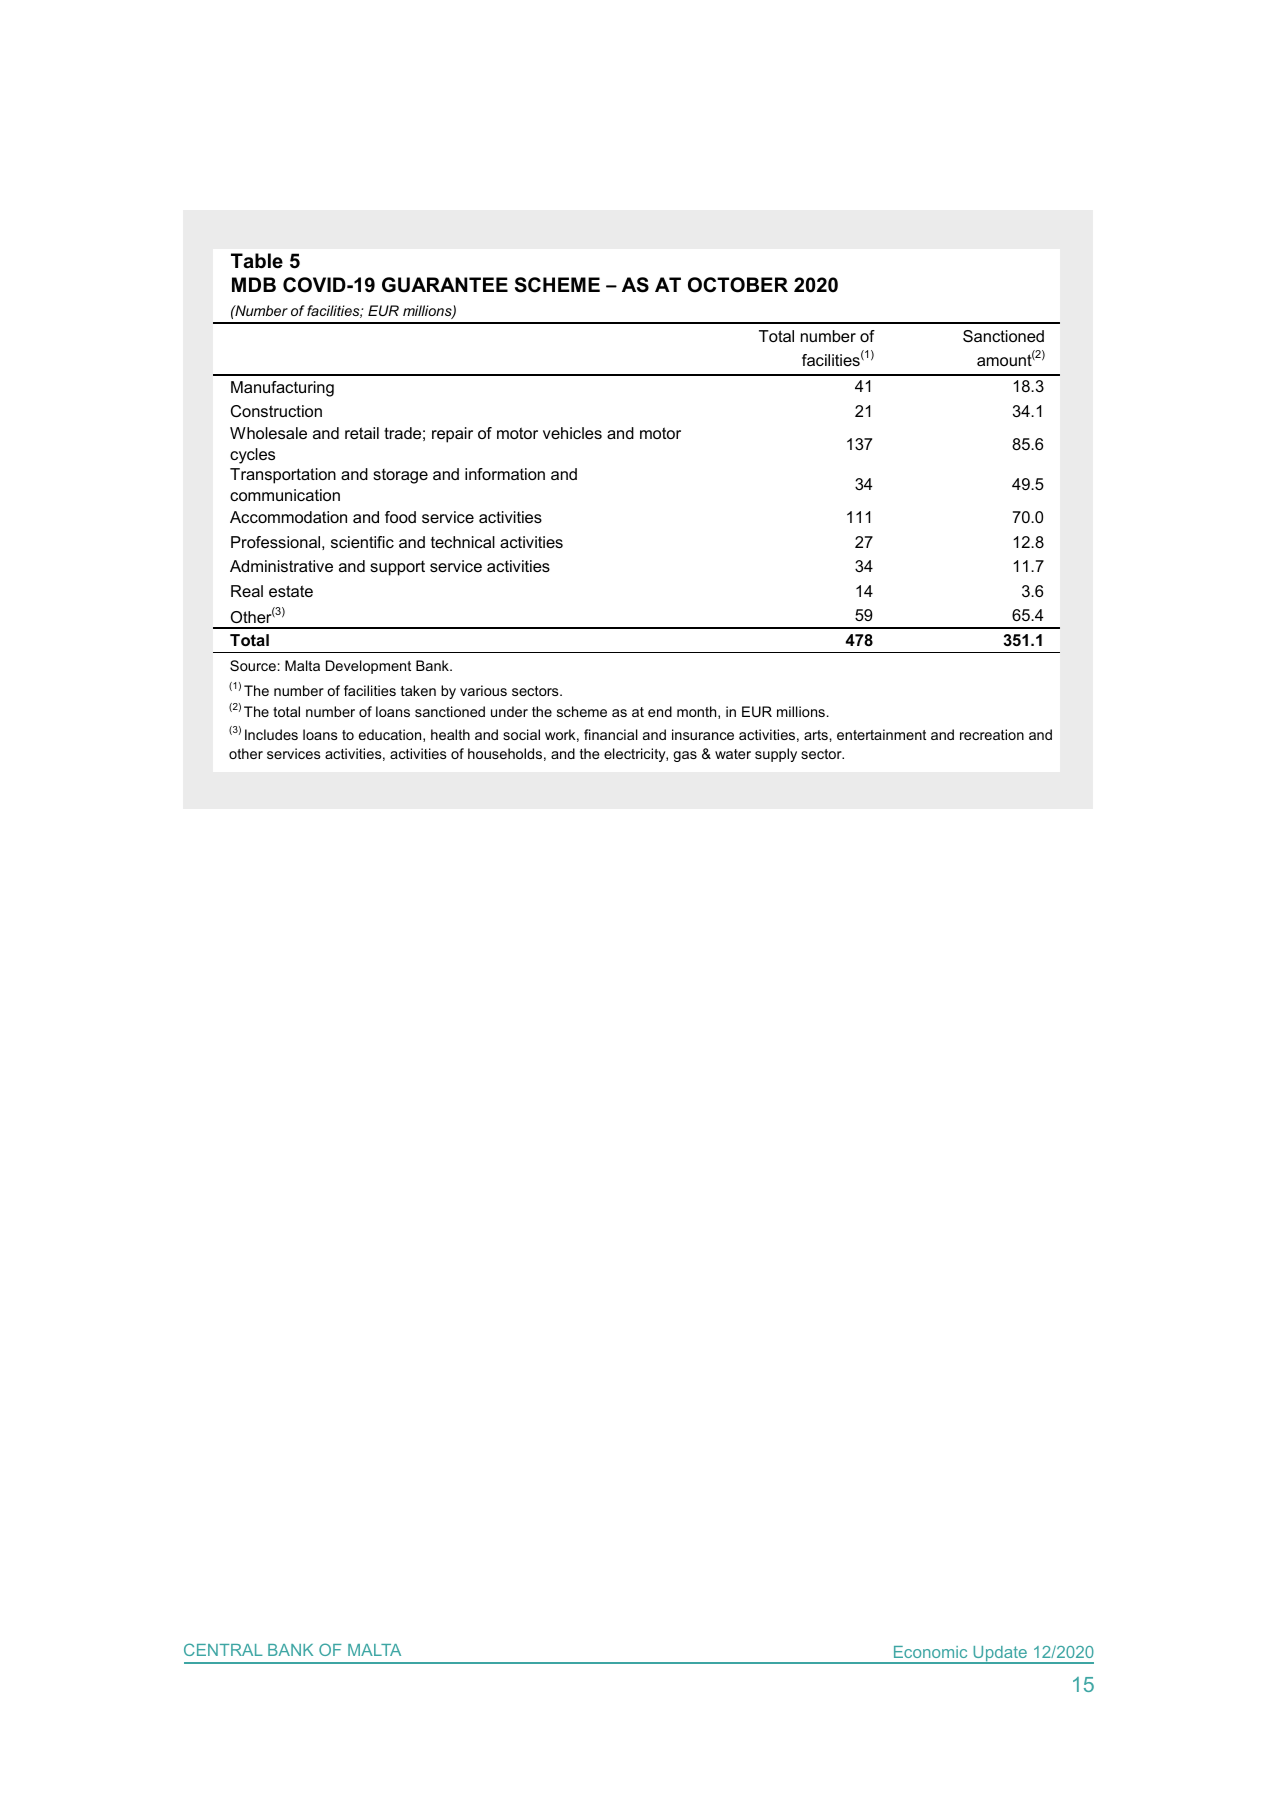  Describe the element at coordinates (738, 285) in the screenshot. I see `OCTOBER` at that location.
